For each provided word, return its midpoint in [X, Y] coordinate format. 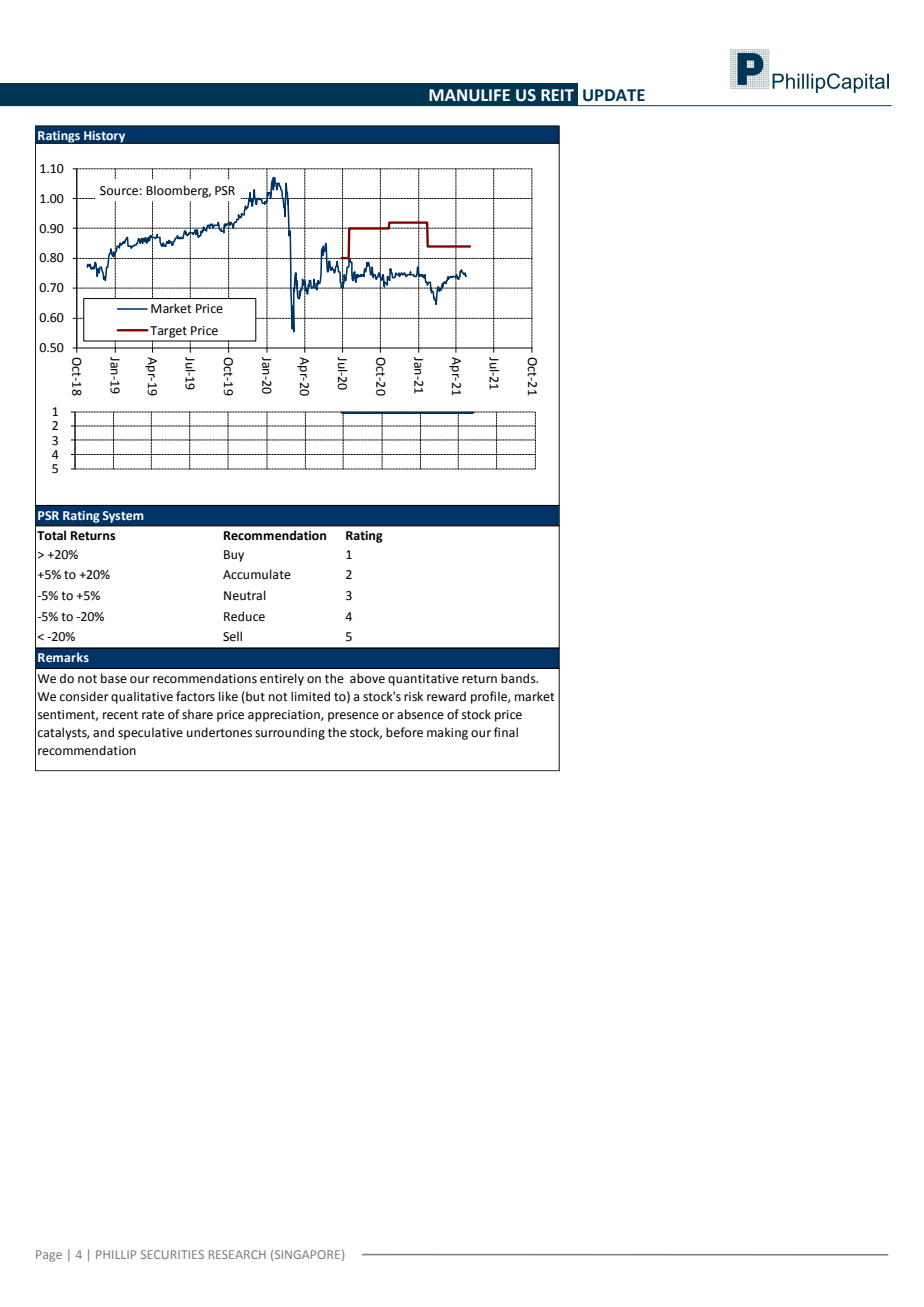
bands [519, 678]
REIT [557, 95]
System [123, 517]
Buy [234, 556]
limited [310, 696]
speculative [150, 733]
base [114, 678]
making [447, 733]
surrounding [290, 733]
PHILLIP [116, 1254]
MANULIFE [469, 95]
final [506, 732]
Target [167, 332]
